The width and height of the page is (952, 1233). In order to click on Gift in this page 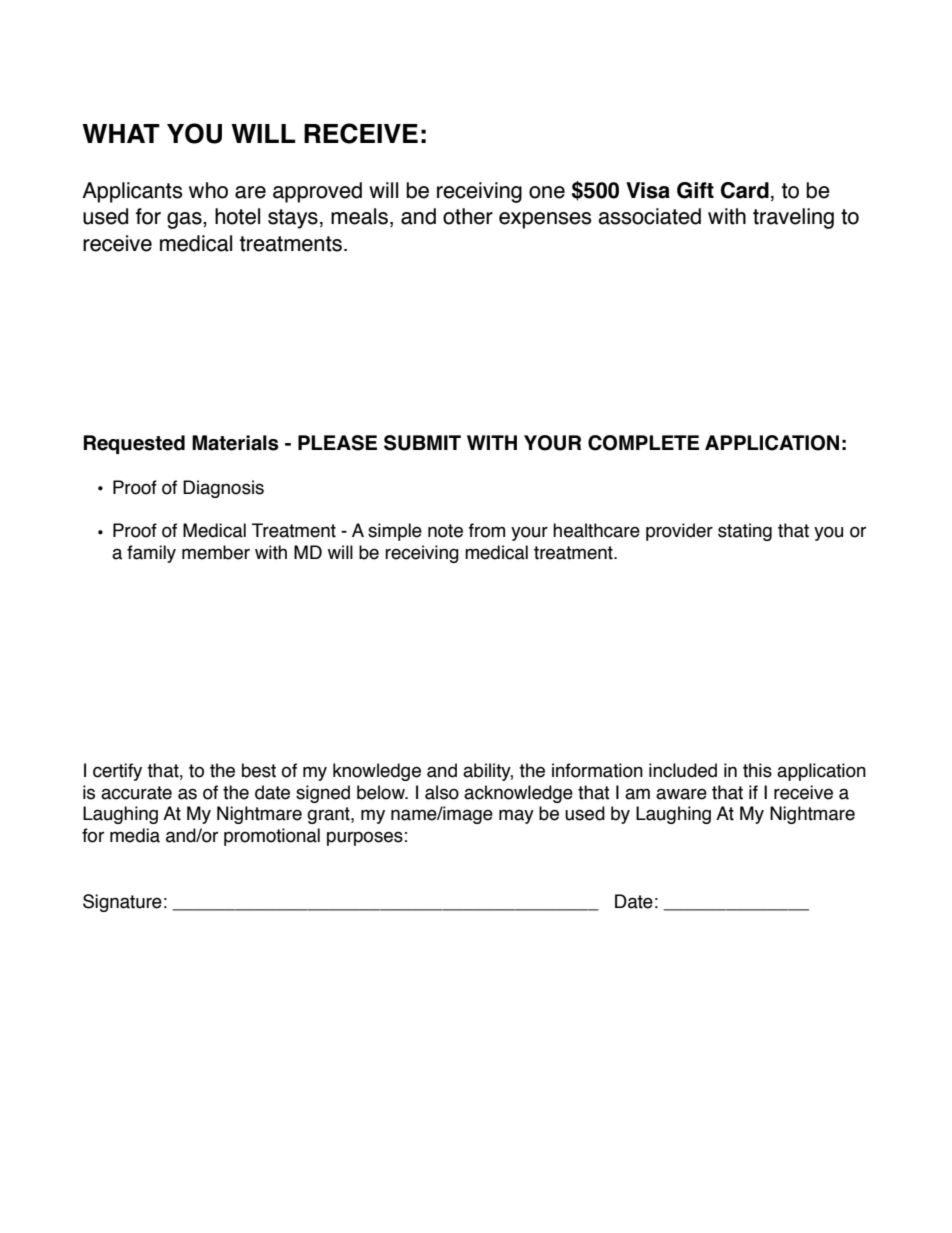, I will do `click(695, 190)`.
